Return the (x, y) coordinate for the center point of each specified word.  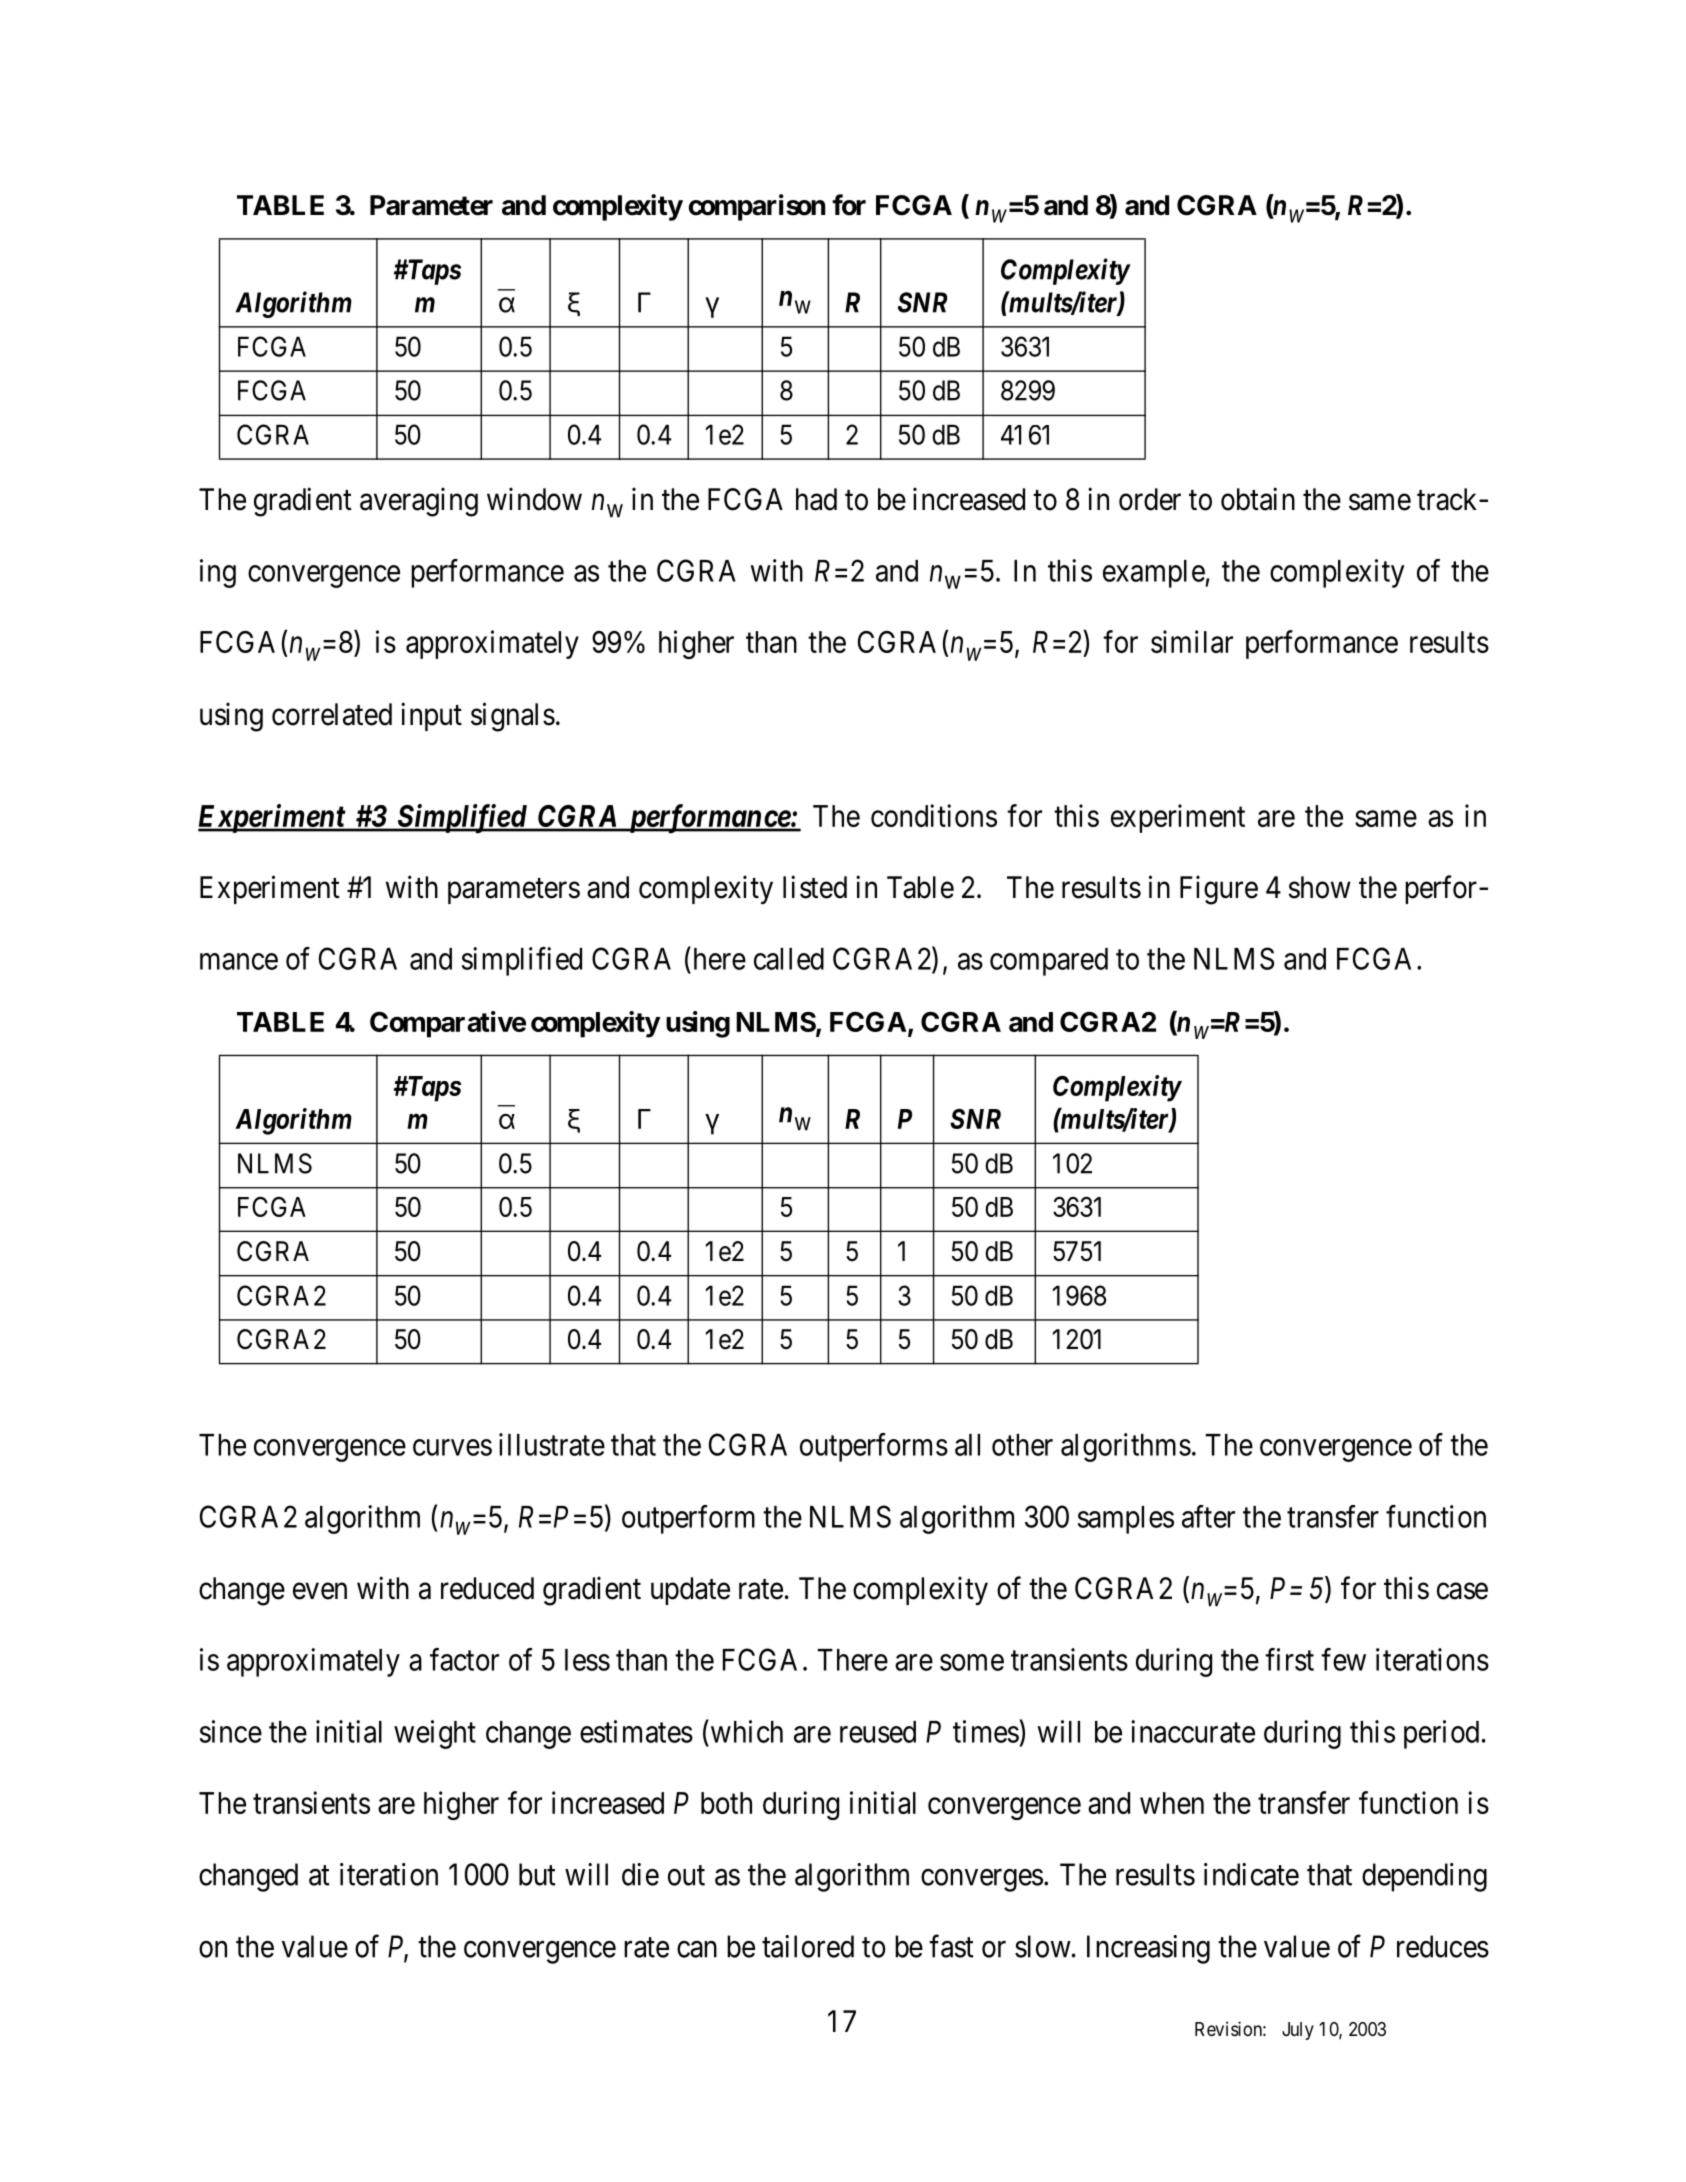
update (690, 1591)
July (1298, 2031)
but (537, 1874)
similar (1192, 641)
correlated (332, 714)
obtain (1258, 499)
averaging (419, 502)
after (1208, 1516)
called (789, 959)
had (816, 499)
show (1319, 887)
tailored (808, 1946)
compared (1049, 962)
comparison (757, 207)
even (320, 1591)
